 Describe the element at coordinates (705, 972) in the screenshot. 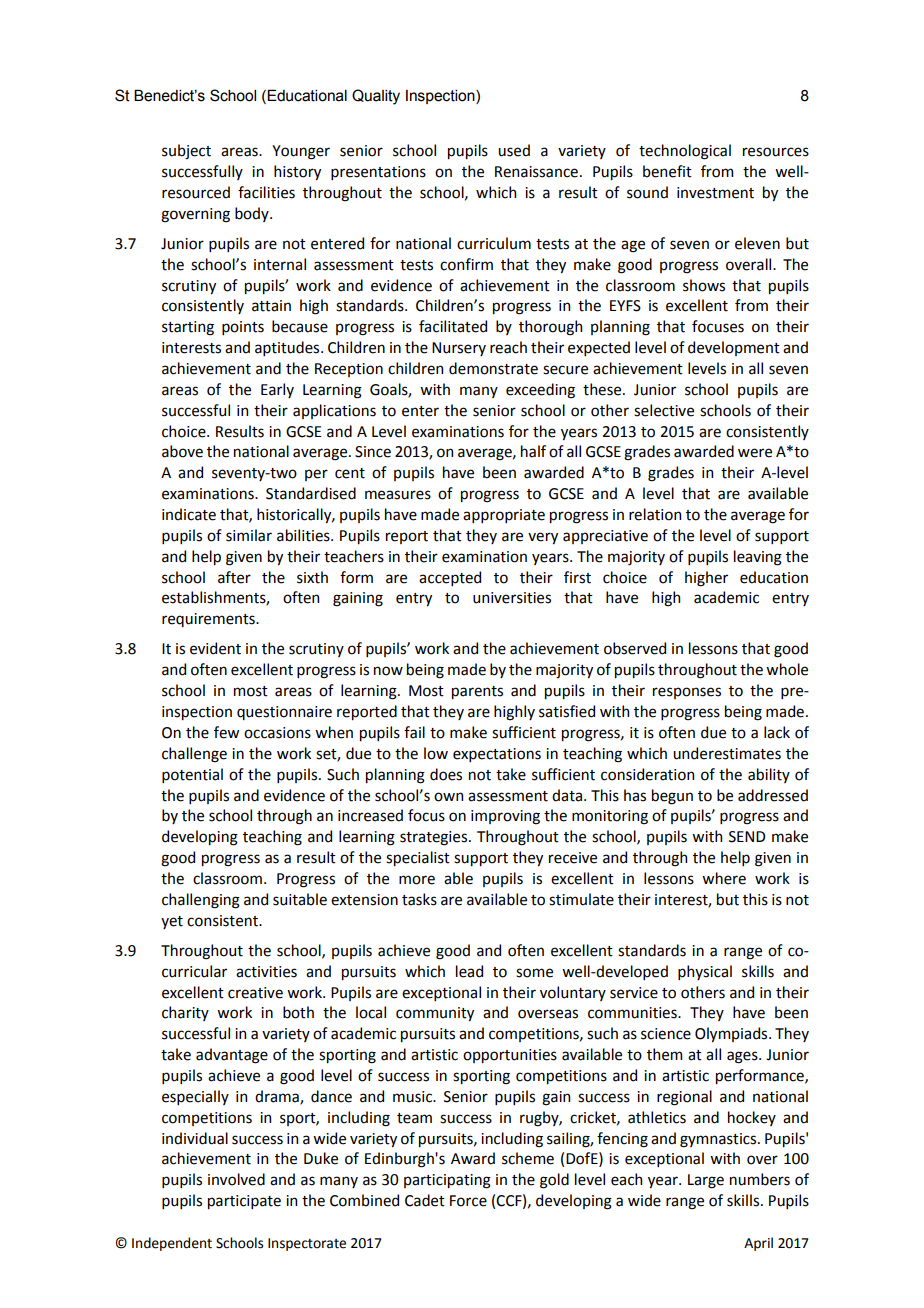

I see `physical` at that location.
